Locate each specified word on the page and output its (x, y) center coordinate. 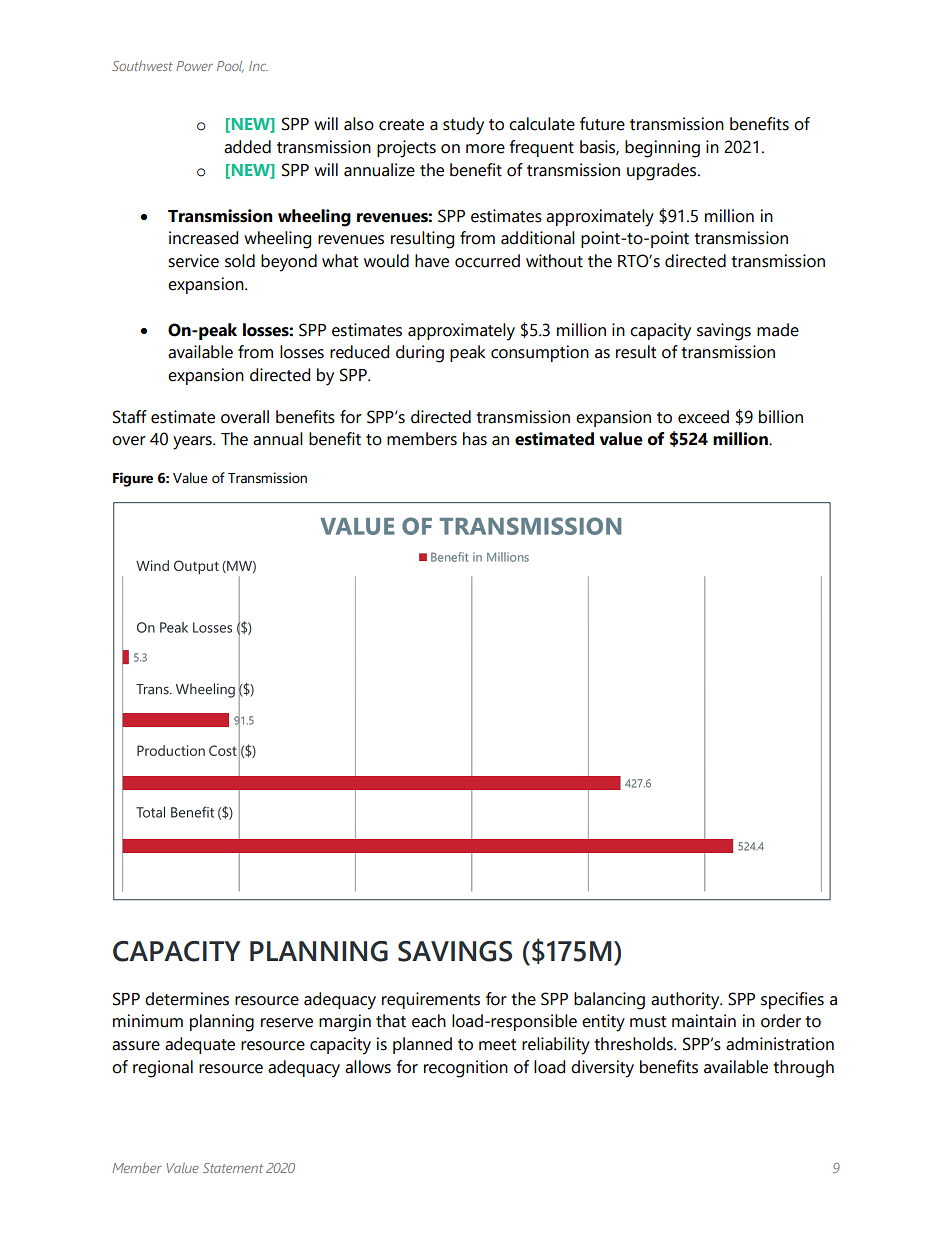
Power (194, 66)
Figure (133, 479)
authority (686, 1001)
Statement (233, 1168)
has (475, 439)
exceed (703, 417)
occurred (487, 261)
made (778, 330)
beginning (662, 149)
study (463, 126)
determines (187, 999)
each (429, 1021)
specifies (792, 1000)
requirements (431, 1000)
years (193, 443)
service (193, 261)
